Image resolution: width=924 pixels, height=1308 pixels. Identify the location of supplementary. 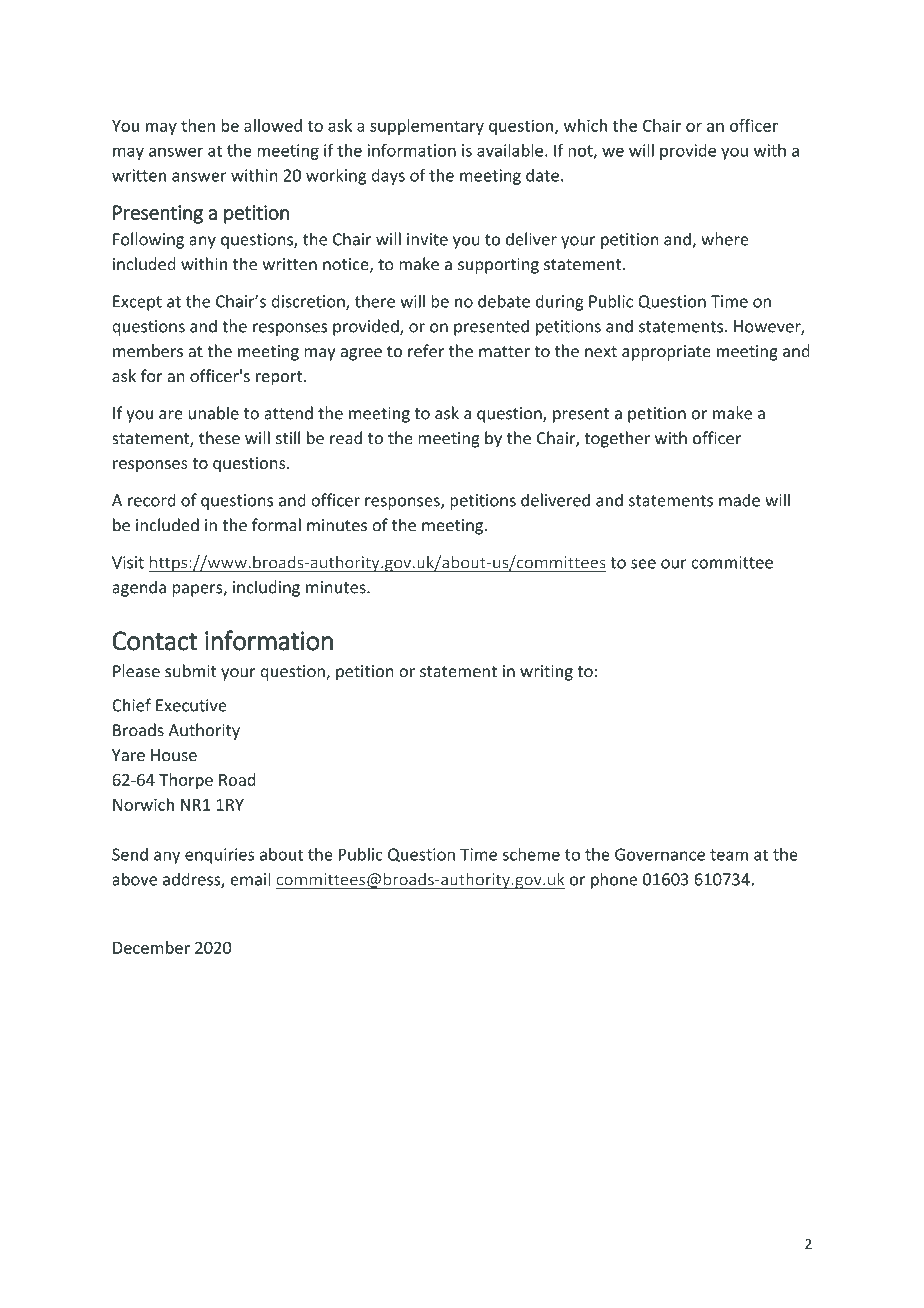
(427, 127).
